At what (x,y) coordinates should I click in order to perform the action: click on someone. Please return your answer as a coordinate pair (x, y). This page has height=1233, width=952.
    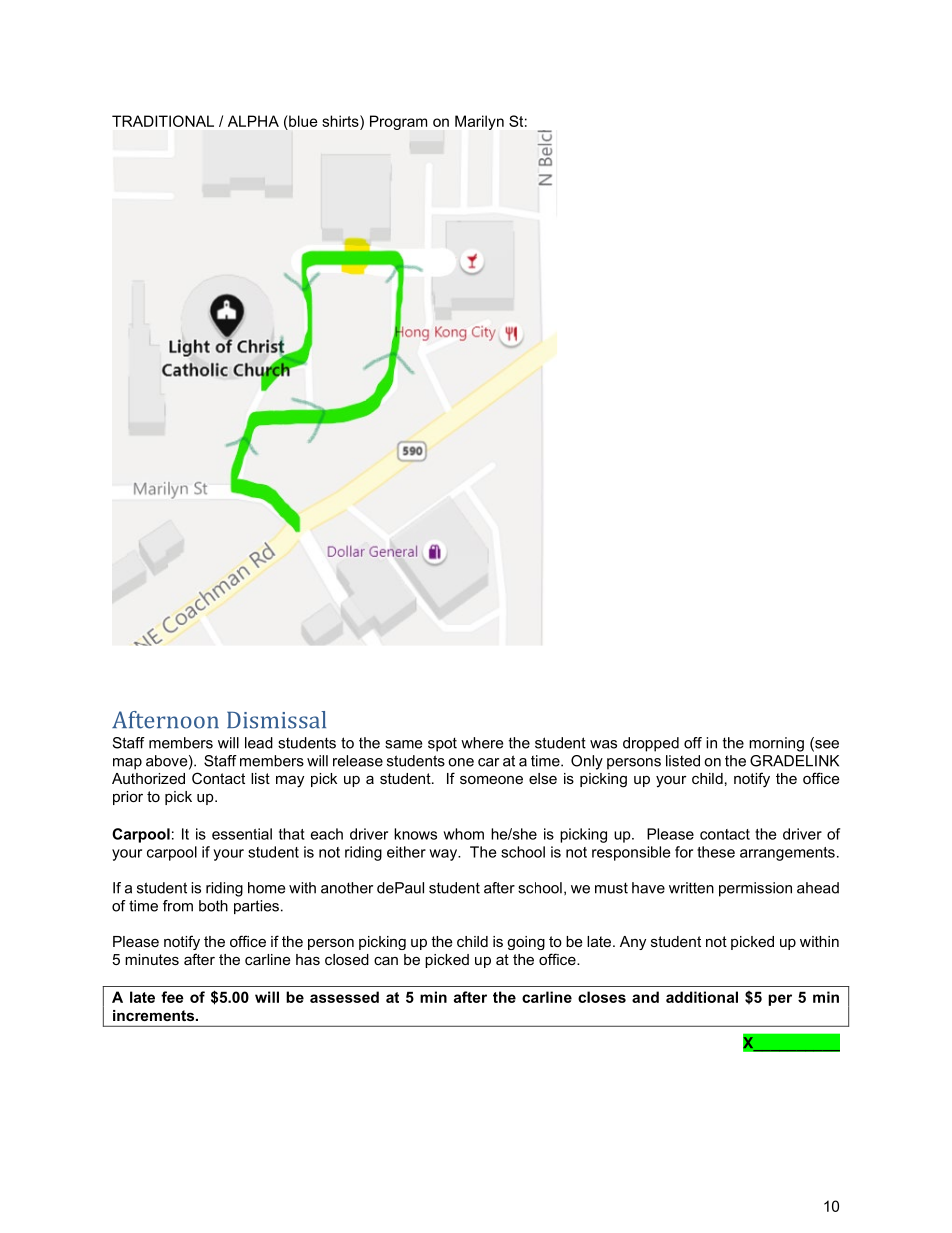
    Looking at the image, I should click on (491, 779).
